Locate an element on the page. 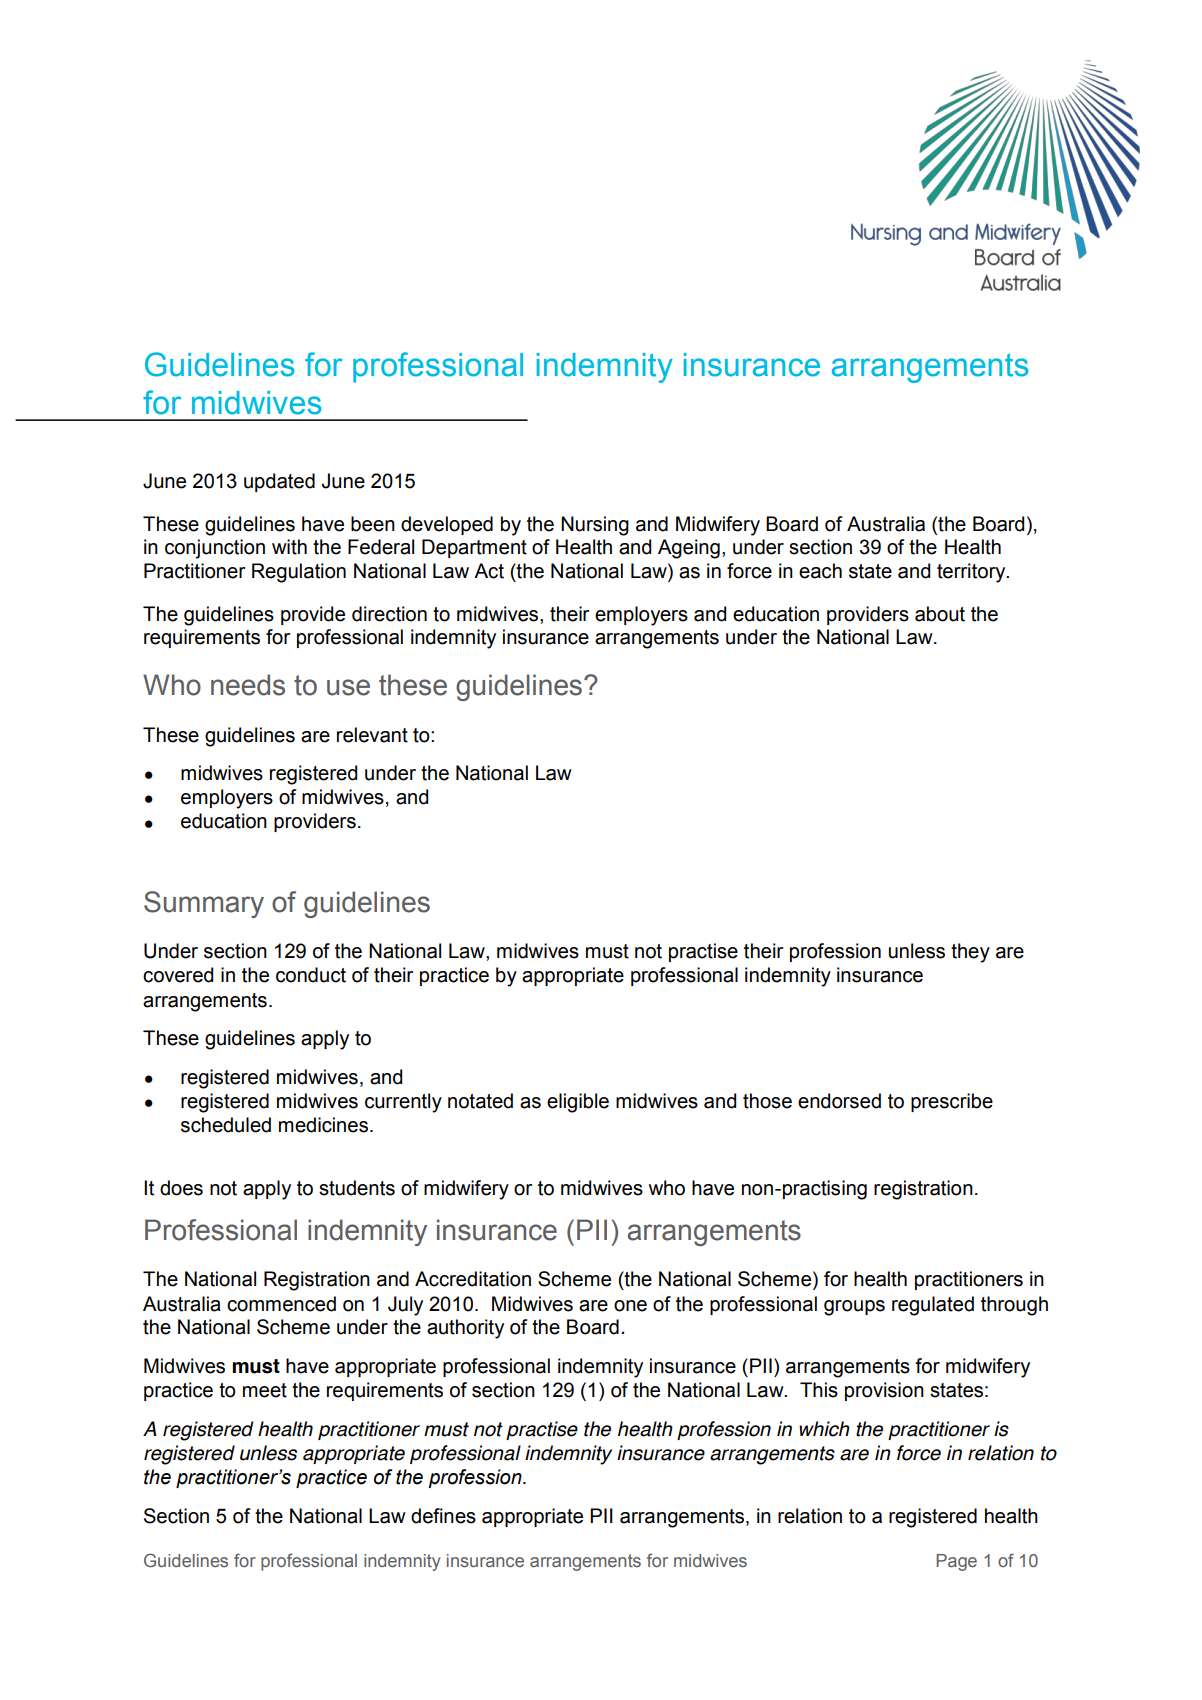 This image has width=1202, height=1700. Summary is located at coordinates (204, 904).
